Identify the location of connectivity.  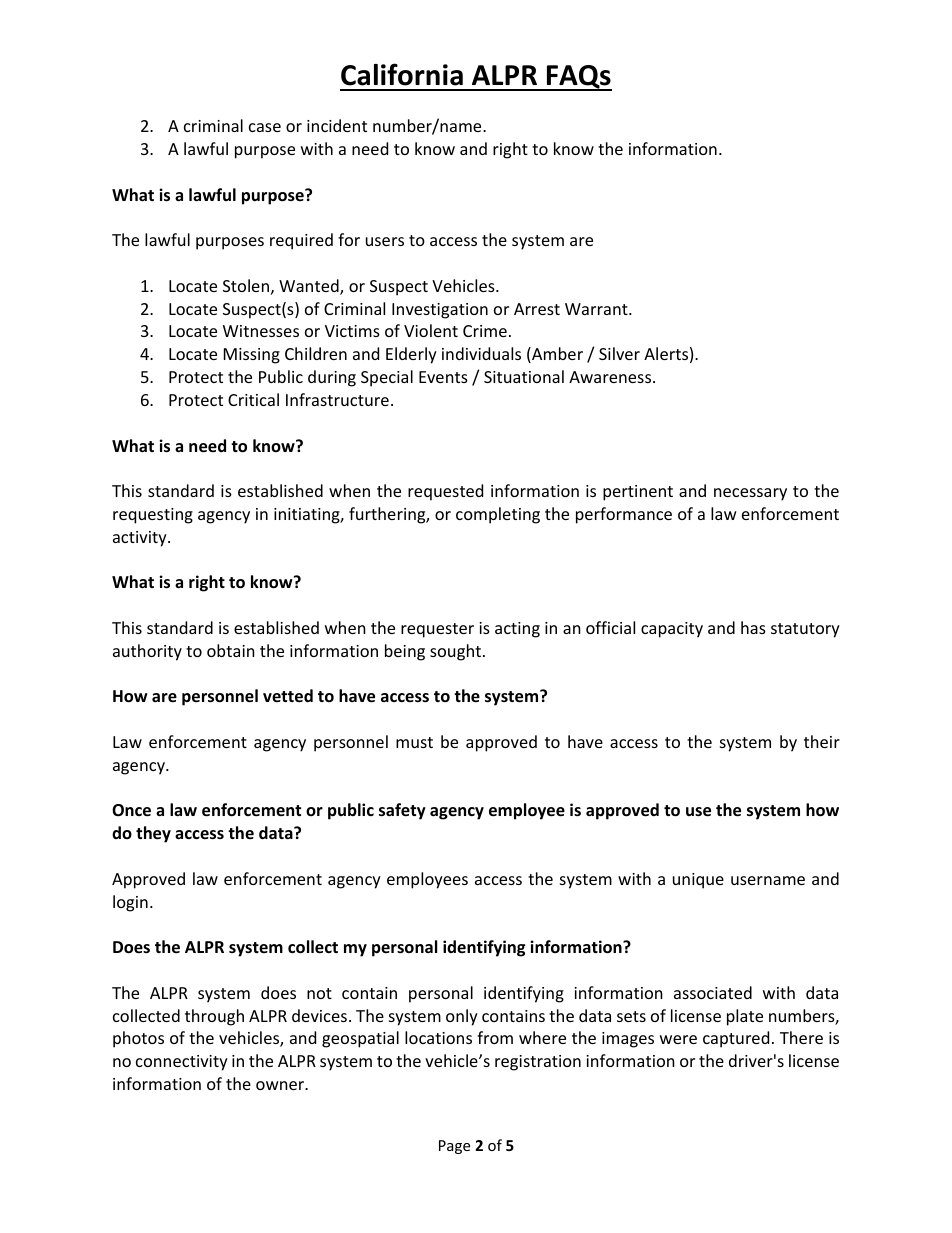
(182, 1063).
